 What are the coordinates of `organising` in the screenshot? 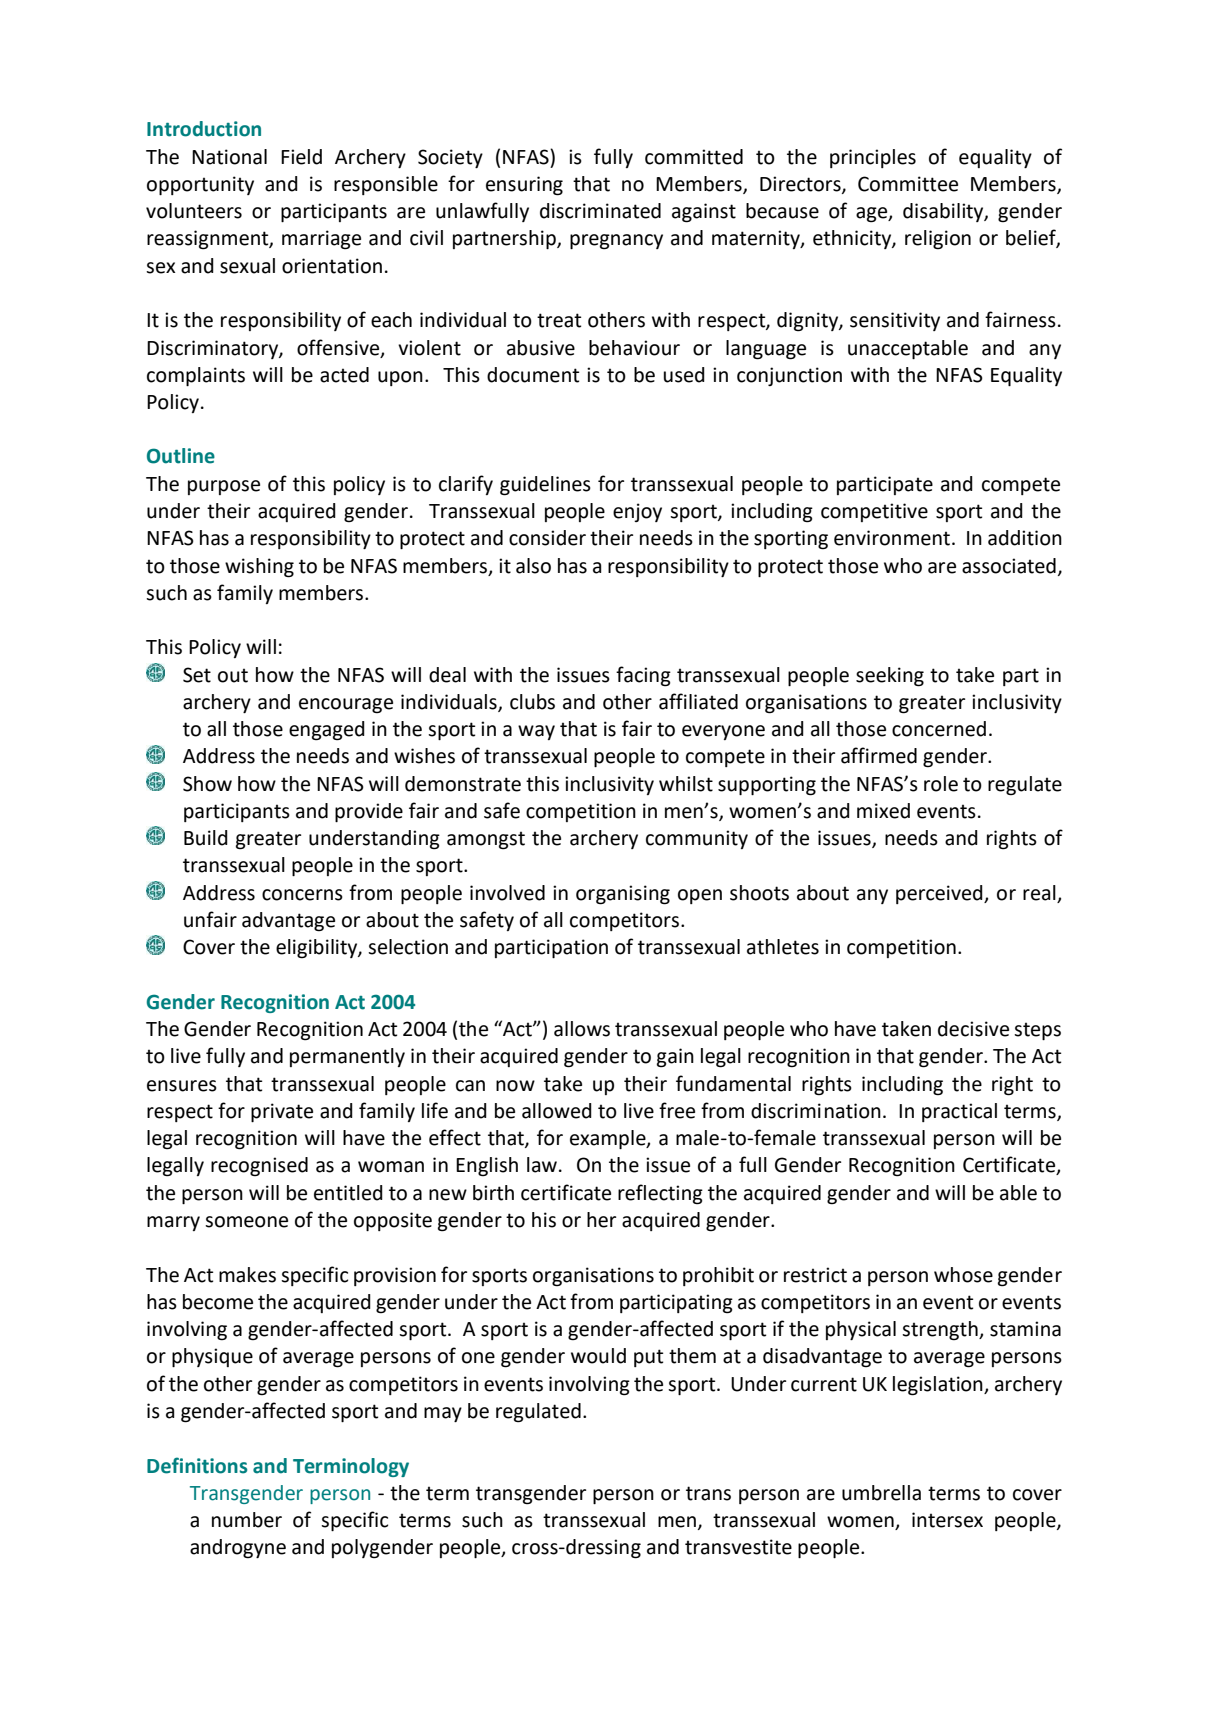 It's located at (623, 895).
